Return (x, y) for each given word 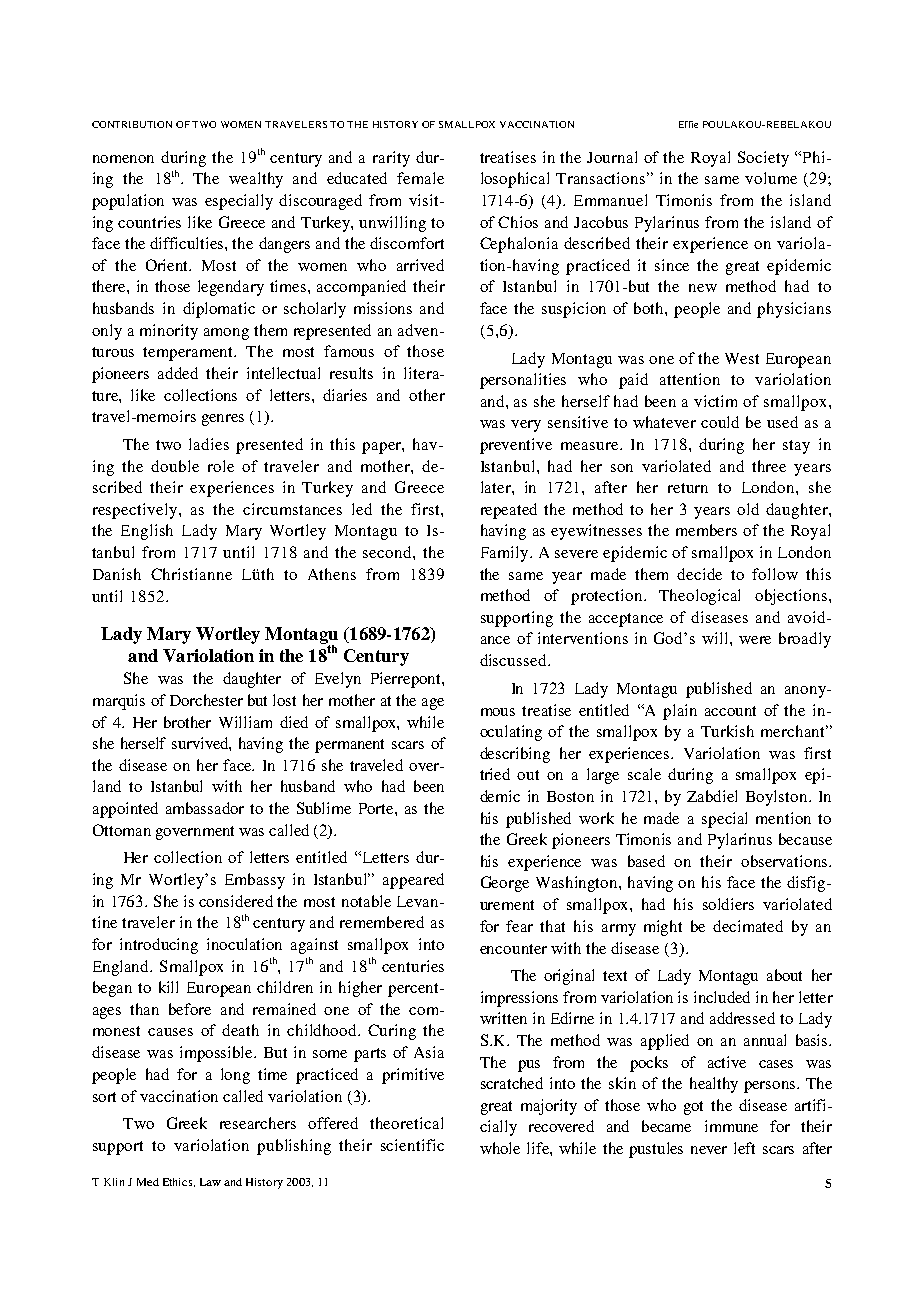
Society (763, 159)
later (497, 487)
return (688, 488)
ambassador (205, 808)
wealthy (256, 180)
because (805, 839)
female (420, 178)
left (744, 1148)
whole (500, 1148)
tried (495, 774)
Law (210, 1182)
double (175, 466)
